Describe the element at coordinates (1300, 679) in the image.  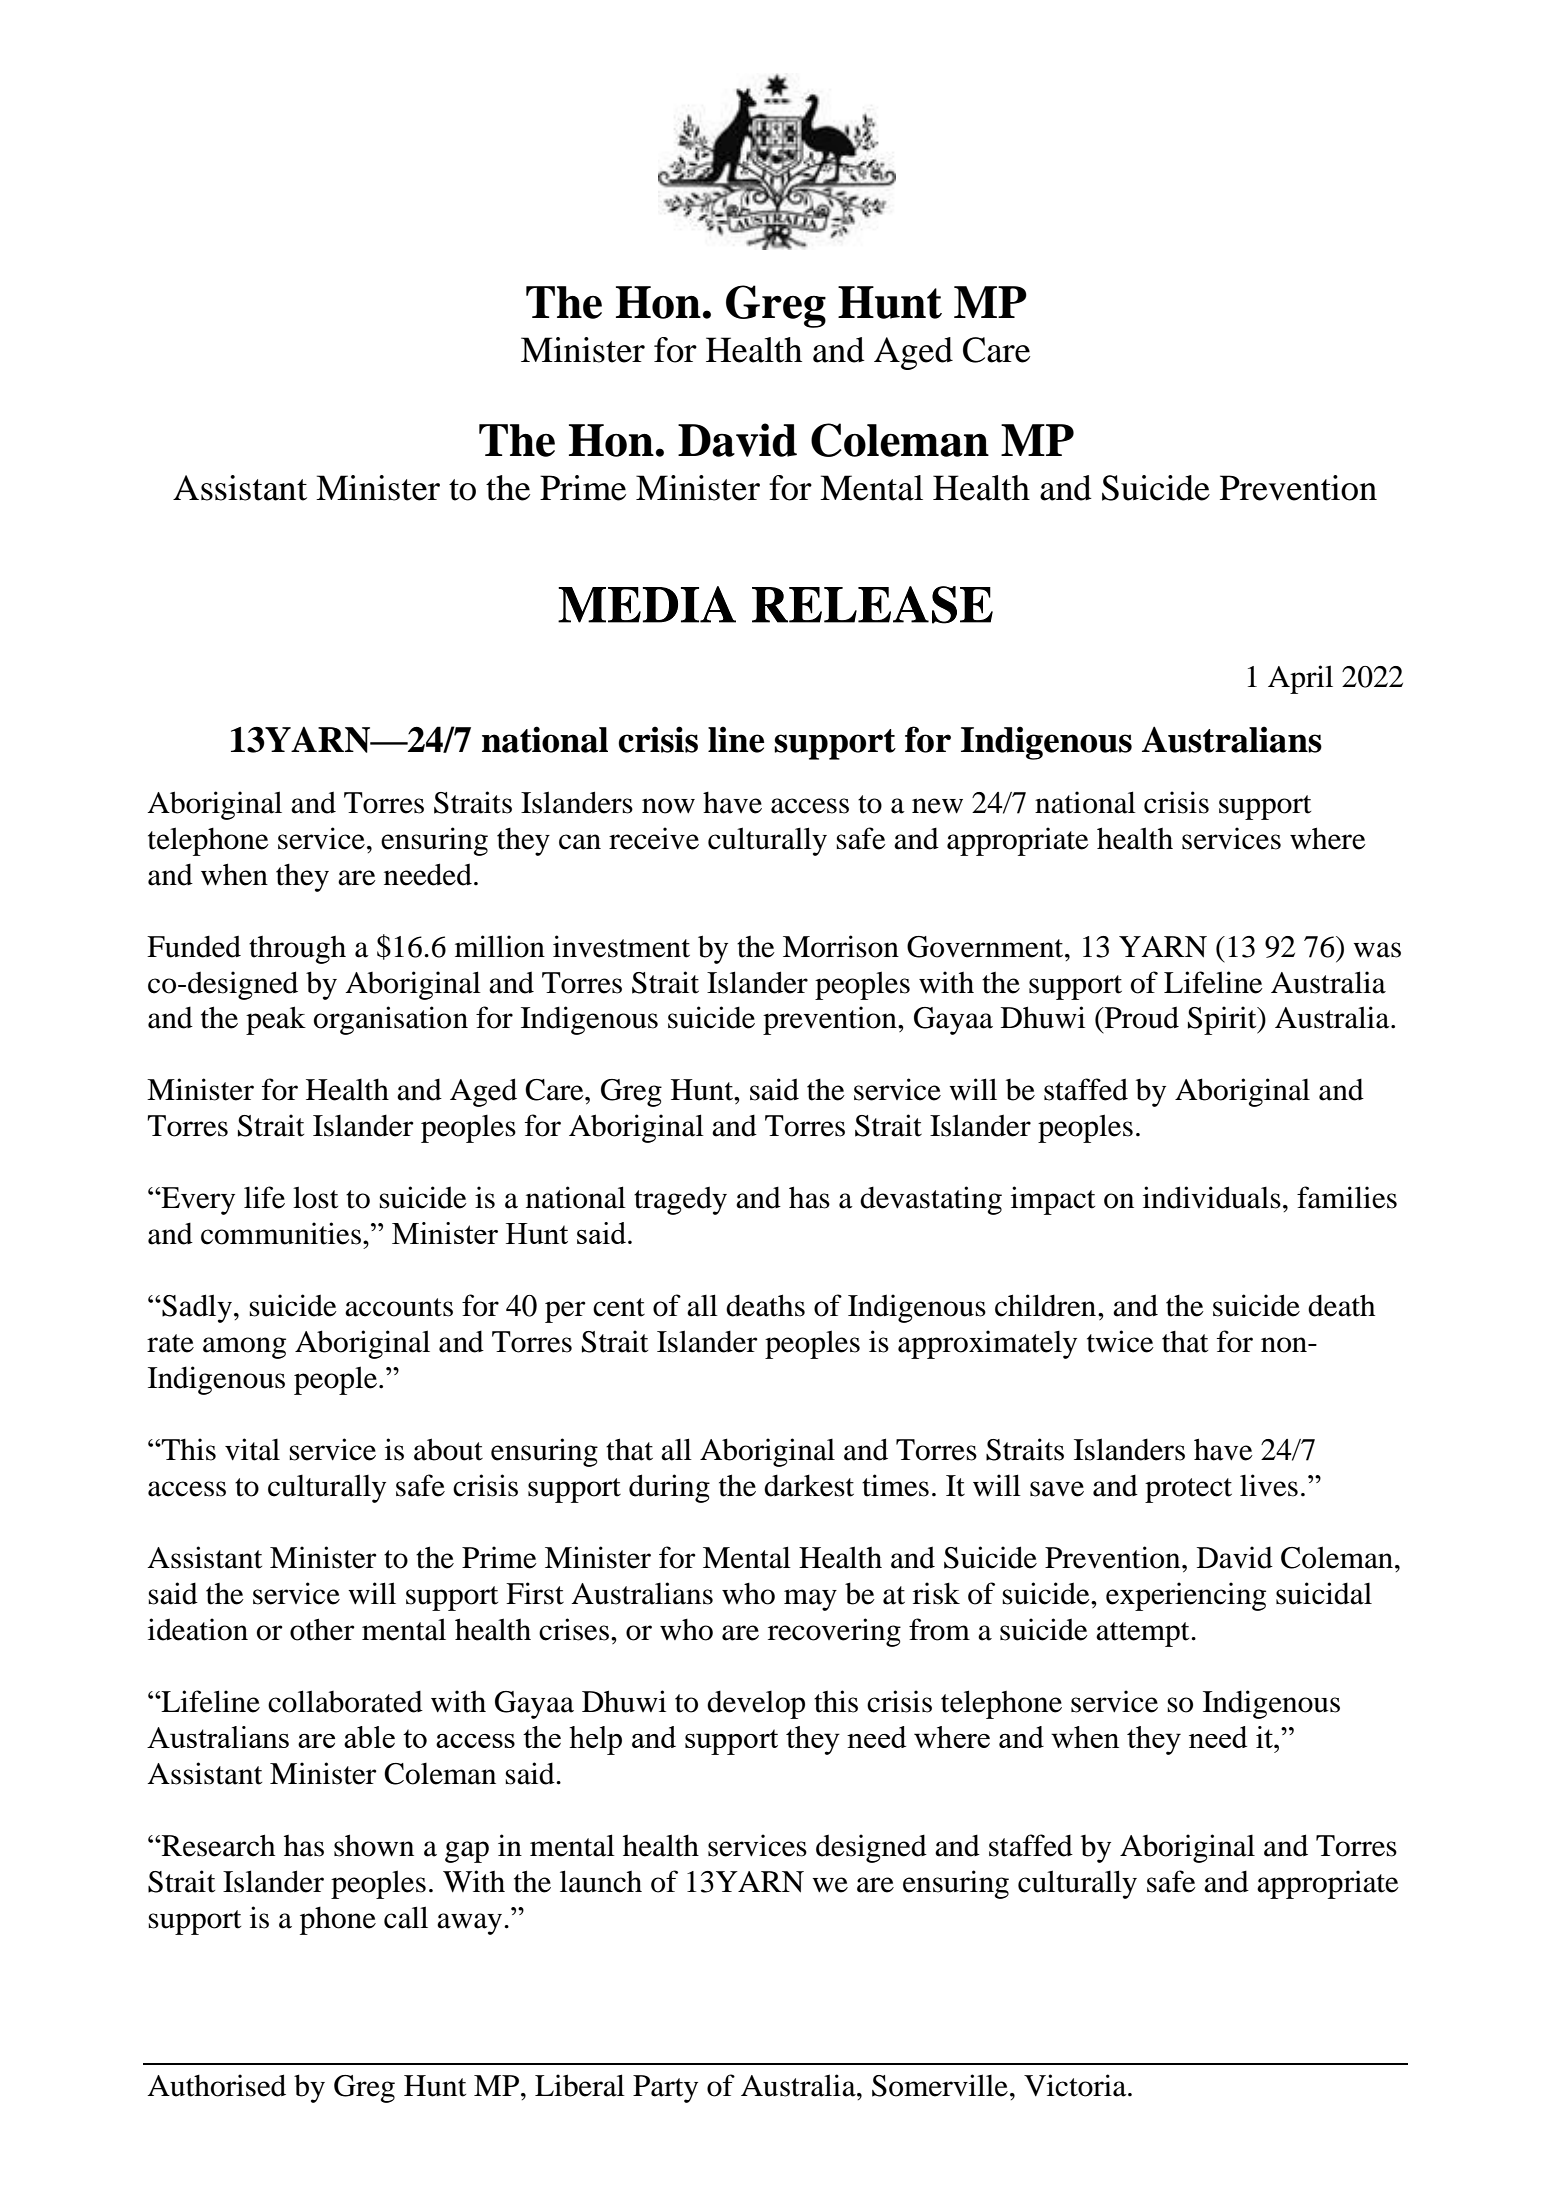
I see `April` at that location.
